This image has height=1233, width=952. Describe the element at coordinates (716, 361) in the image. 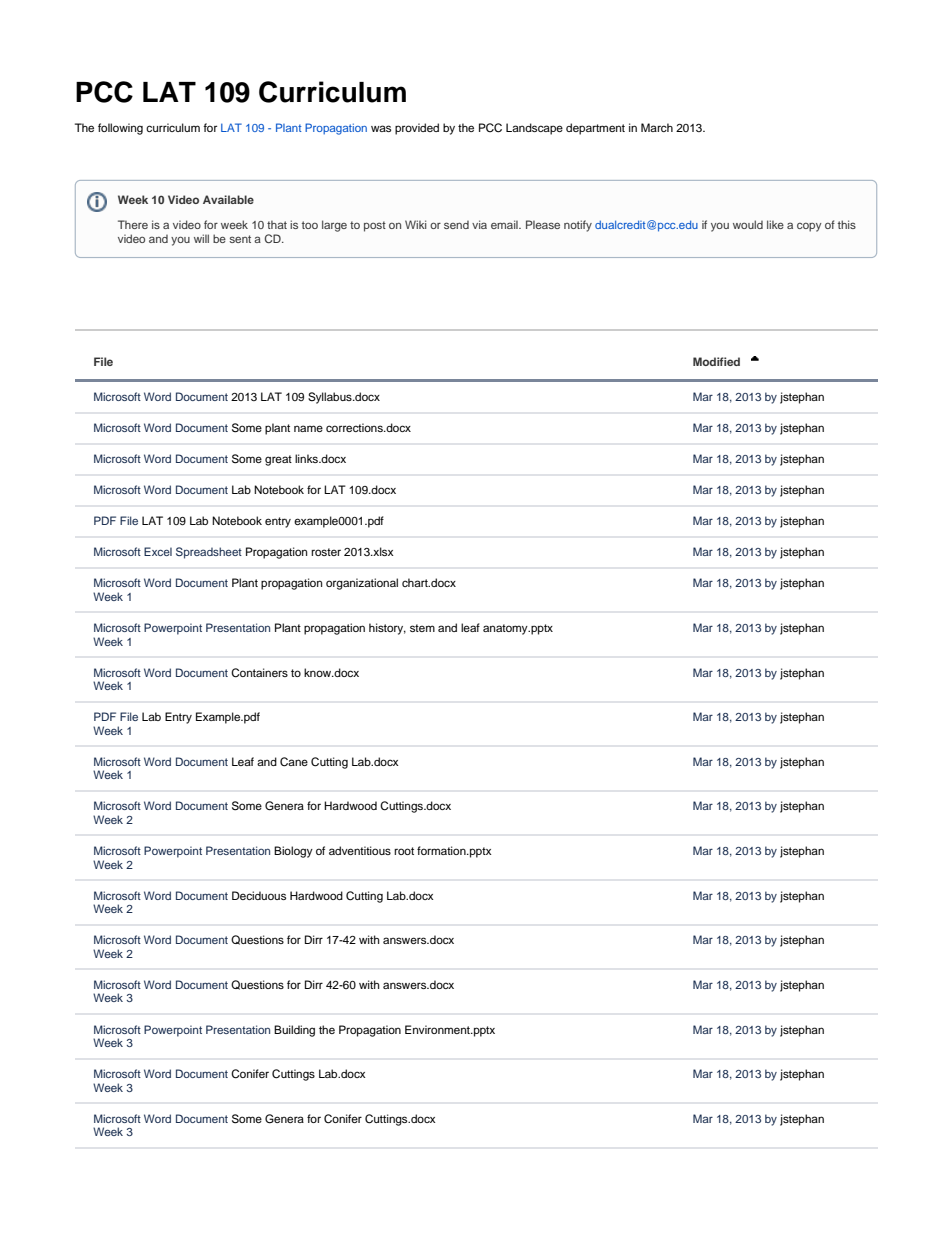

I see `Modified` at that location.
